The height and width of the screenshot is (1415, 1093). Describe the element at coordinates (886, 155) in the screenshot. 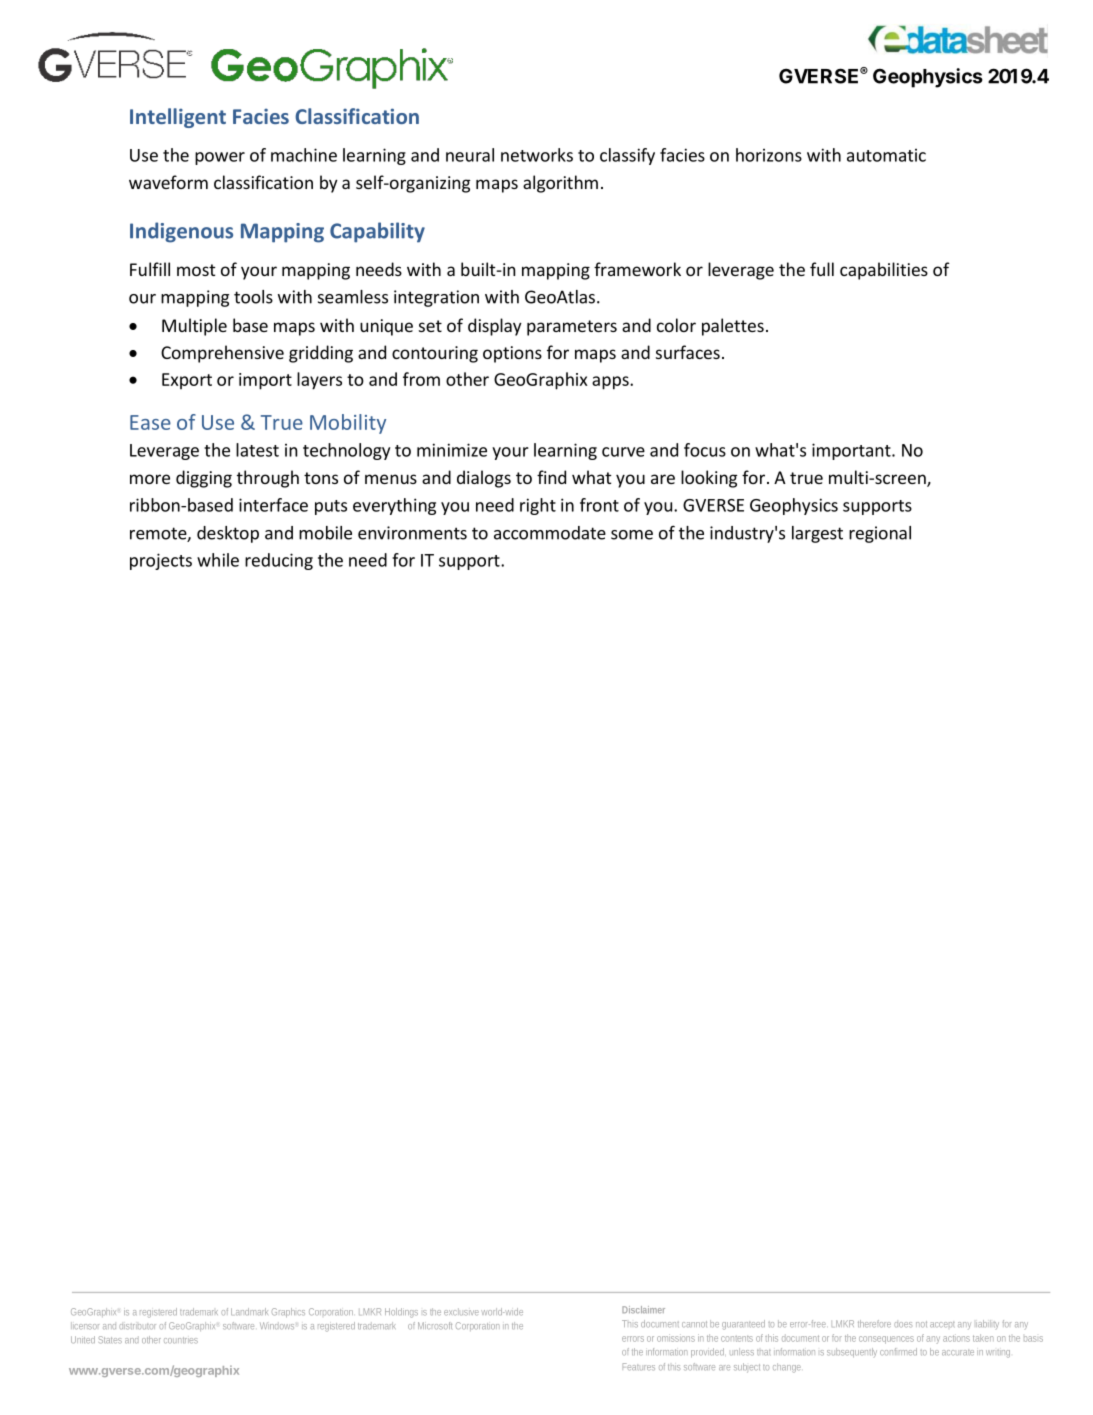

I see `automatic` at that location.
